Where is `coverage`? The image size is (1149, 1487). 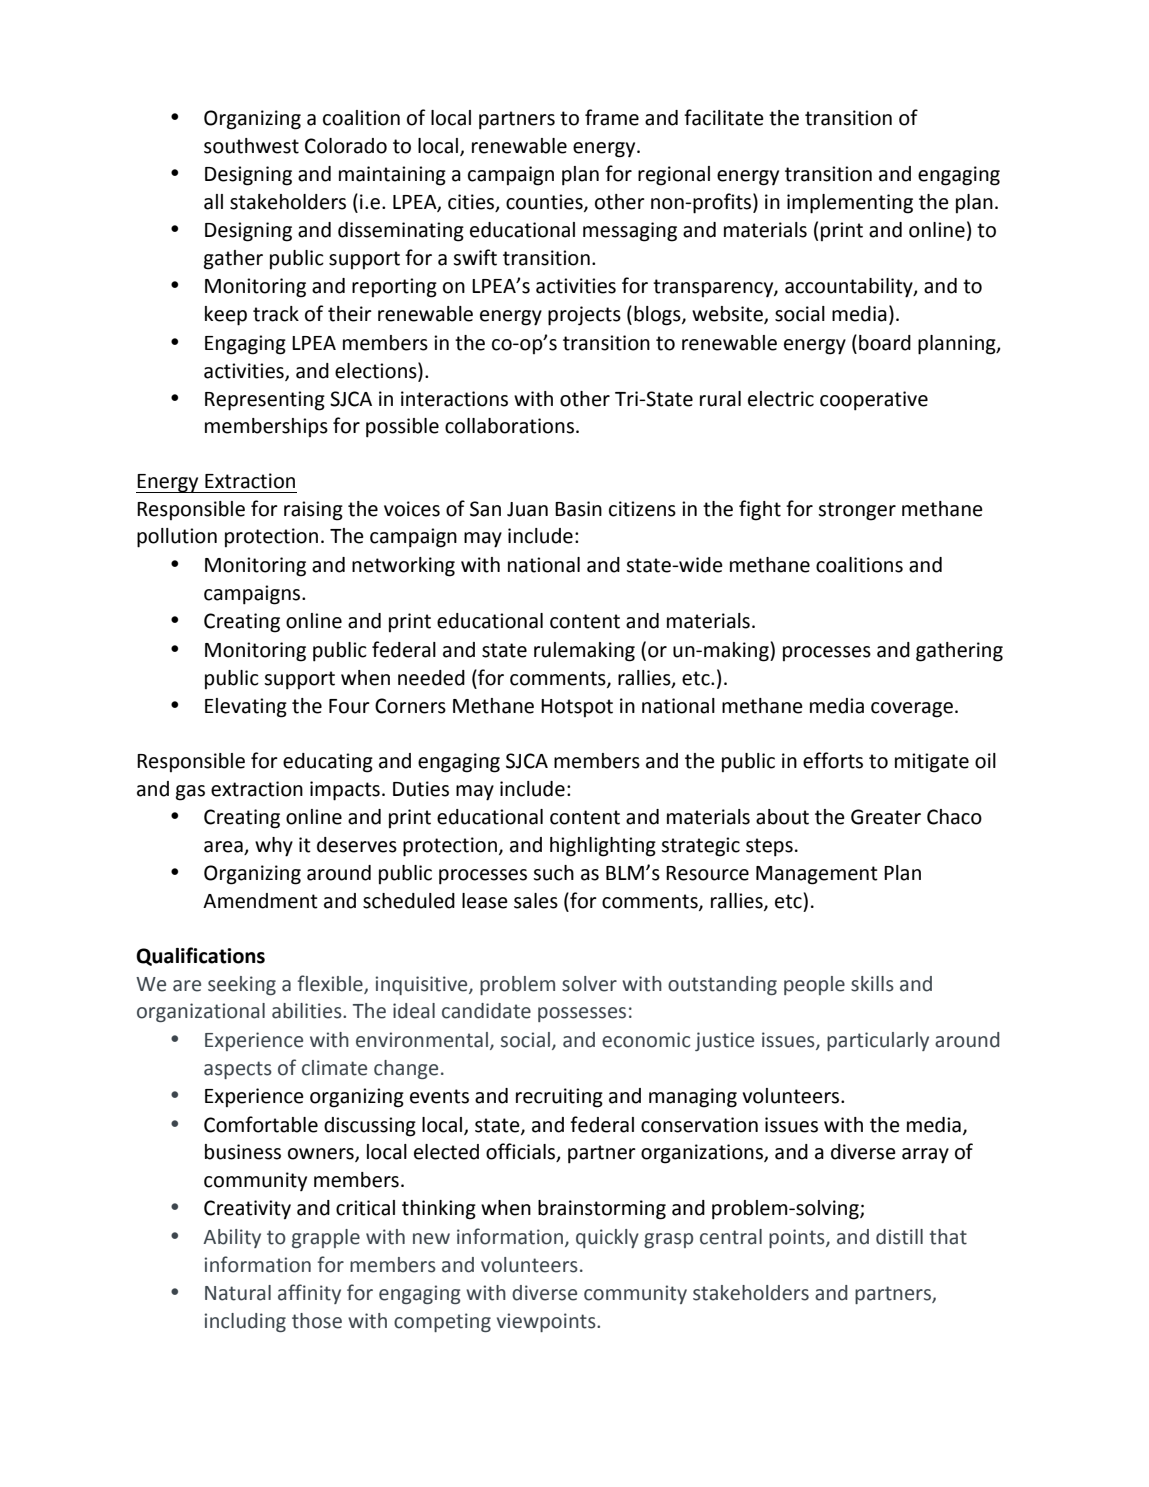 coverage is located at coordinates (912, 710).
